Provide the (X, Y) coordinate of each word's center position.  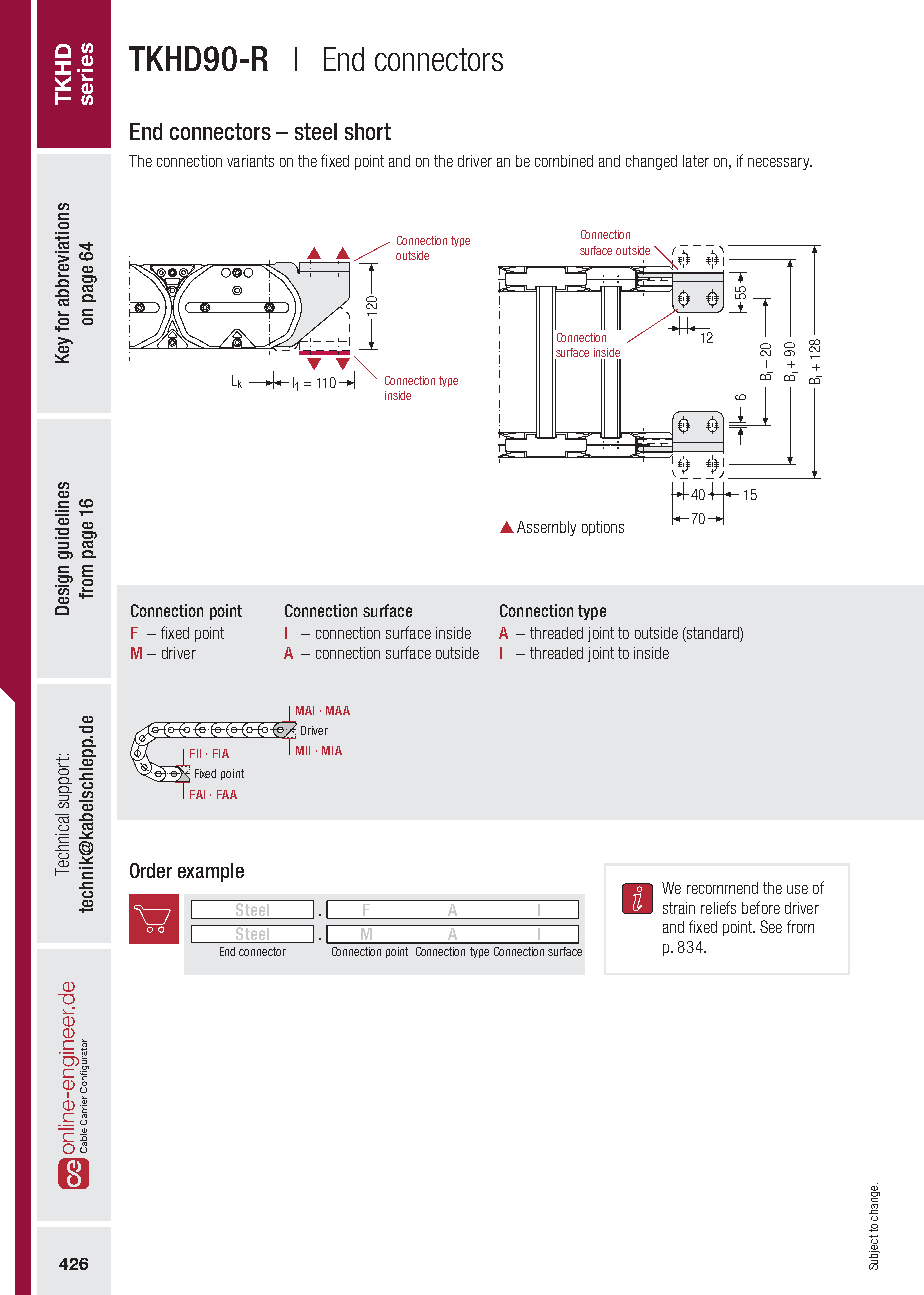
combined (564, 161)
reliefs (718, 907)
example (211, 872)
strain (679, 908)
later (696, 161)
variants (250, 161)
